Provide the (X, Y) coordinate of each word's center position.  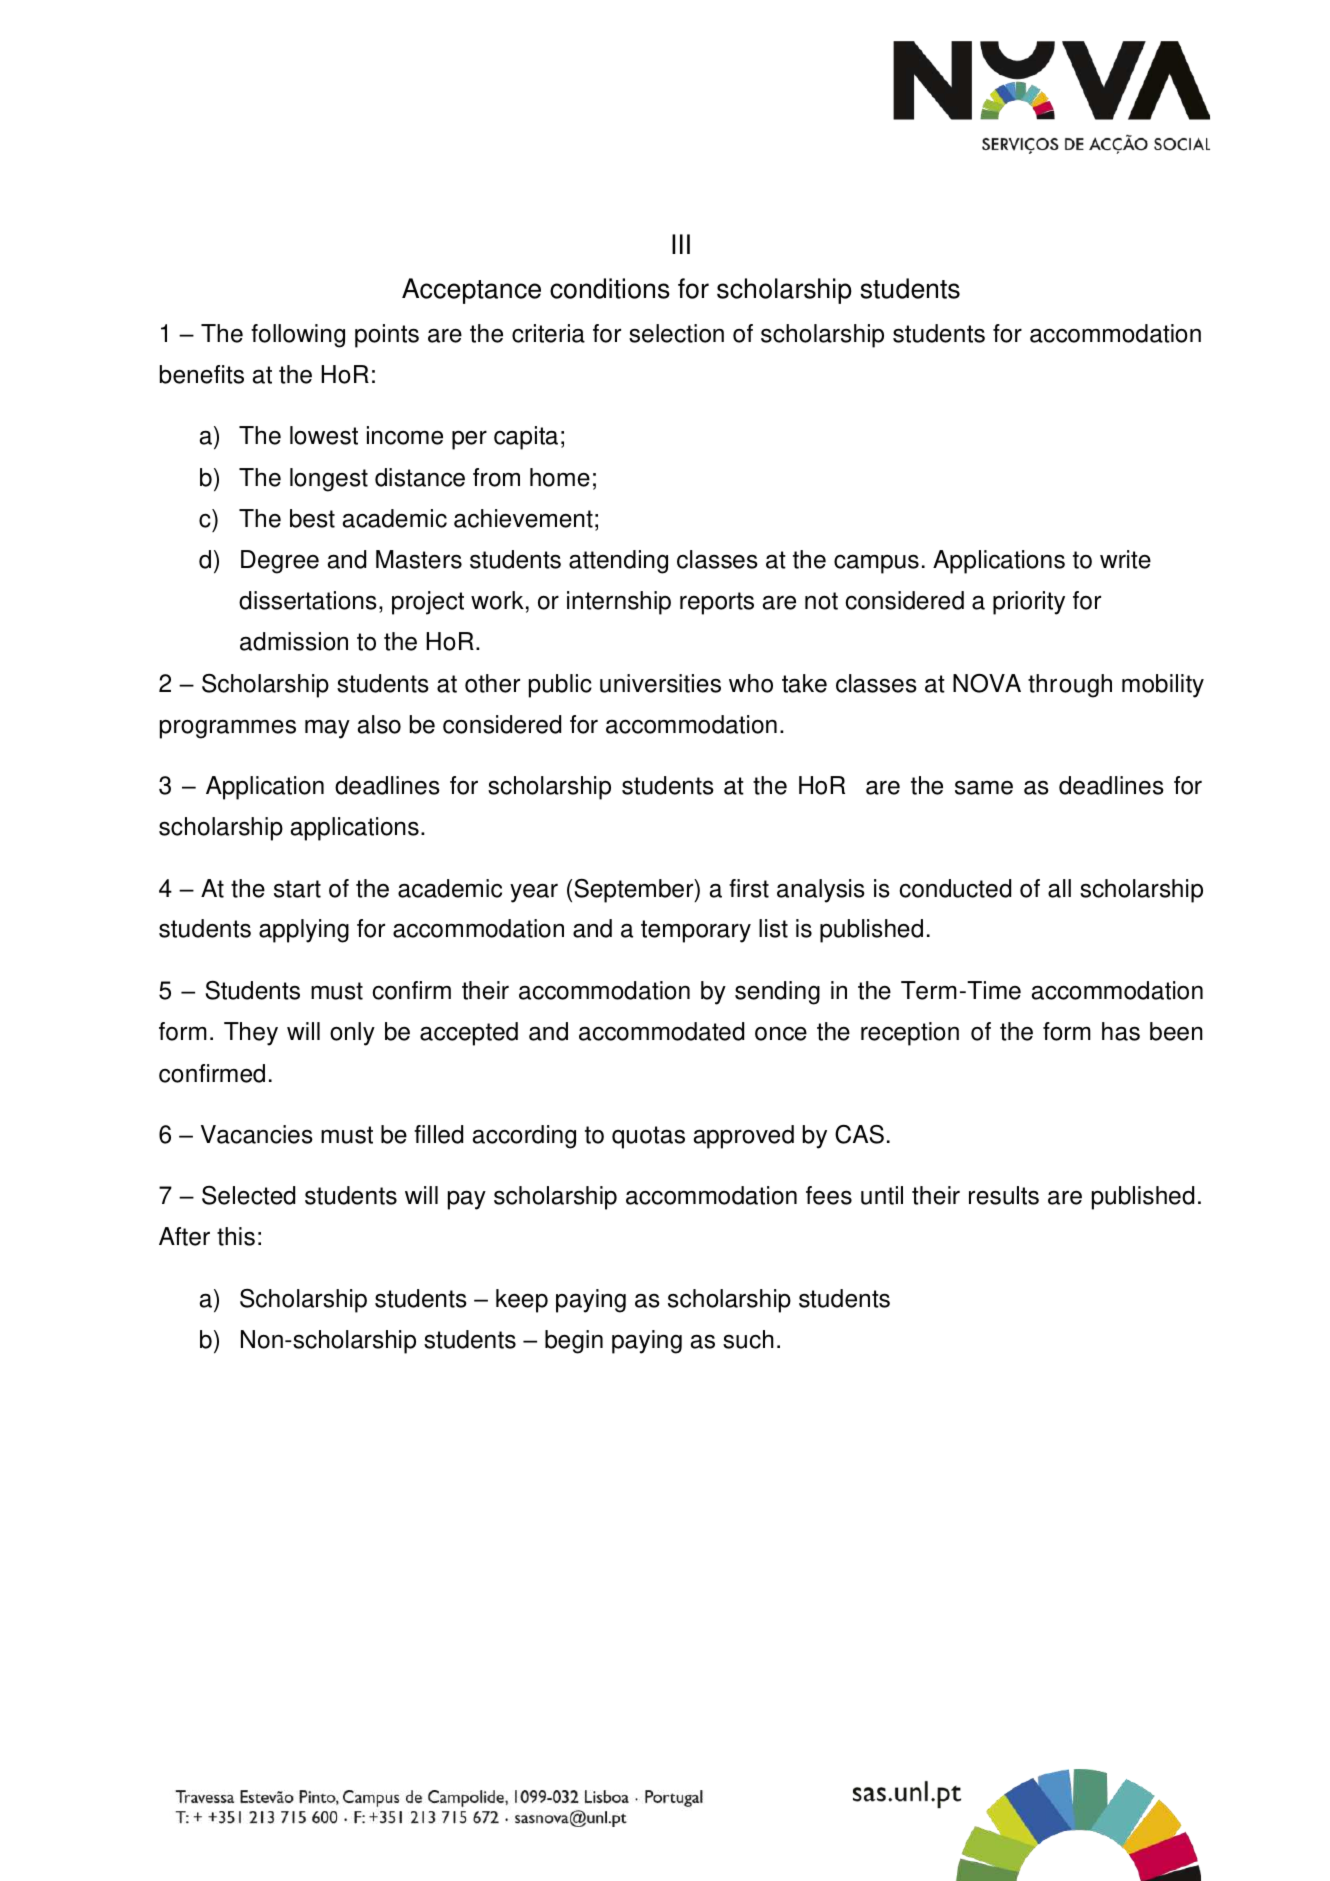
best (312, 518)
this (236, 1236)
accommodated (661, 1031)
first (749, 888)
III (681, 244)
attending (618, 562)
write (1125, 559)
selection (676, 333)
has (1121, 1031)
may (327, 729)
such (748, 1339)
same (984, 788)
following (298, 336)
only (352, 1034)
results (1004, 1195)
